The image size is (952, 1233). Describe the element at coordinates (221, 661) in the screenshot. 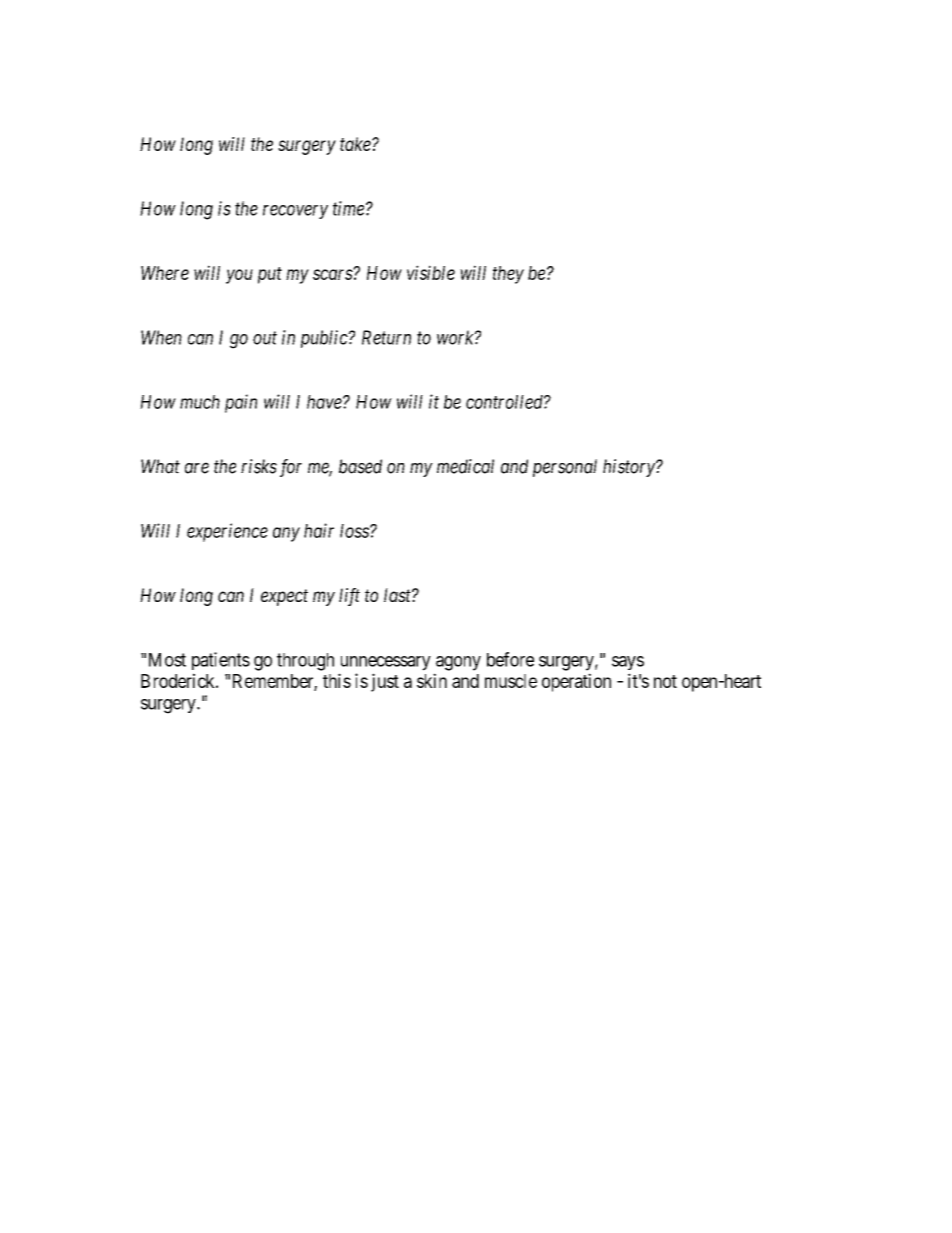

I see `patients` at that location.
